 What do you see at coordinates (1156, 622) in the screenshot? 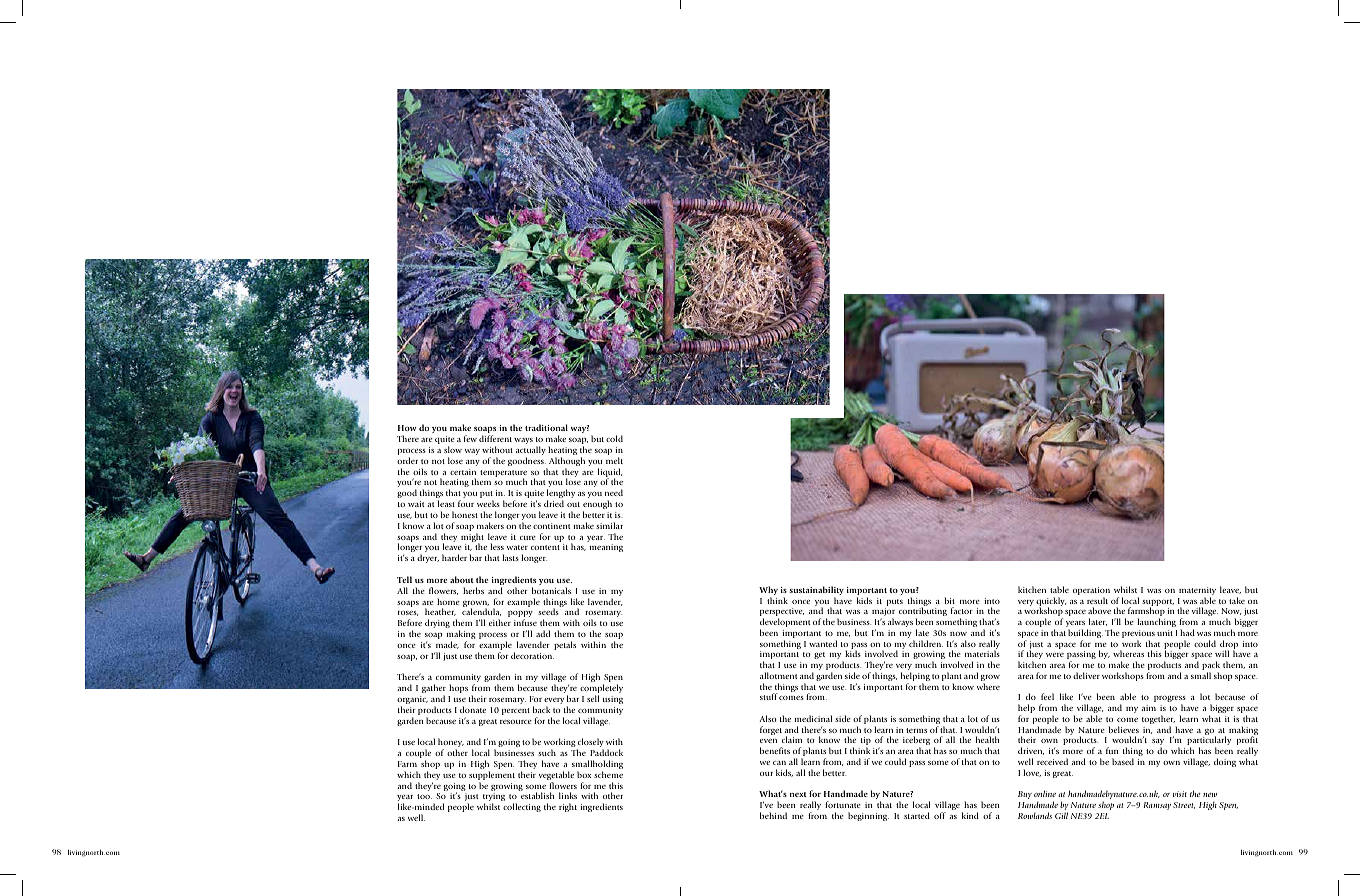
I see `launching` at bounding box center [1156, 622].
